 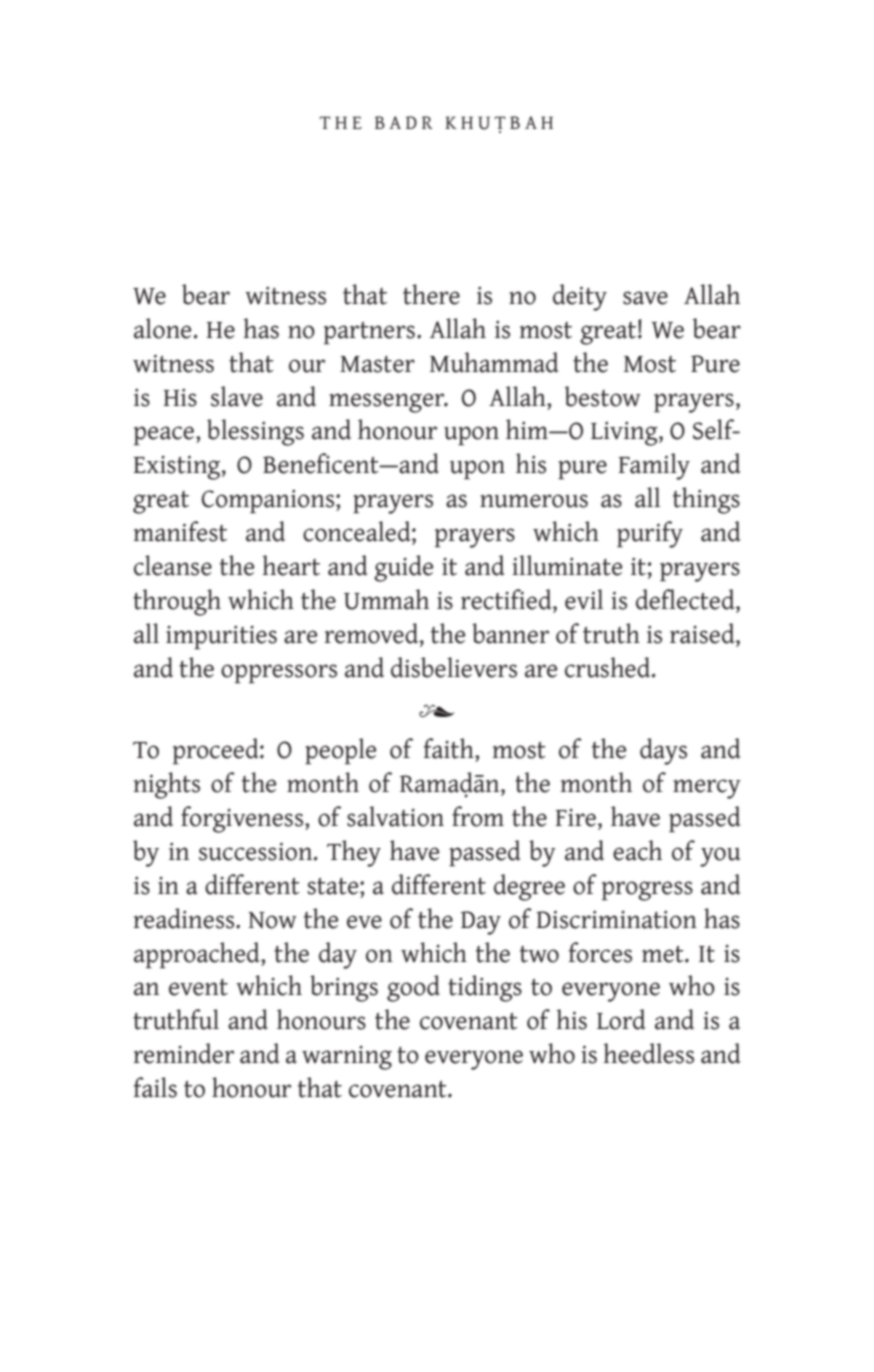 What do you see at coordinates (386, 599) in the screenshot?
I see `Ummah` at bounding box center [386, 599].
